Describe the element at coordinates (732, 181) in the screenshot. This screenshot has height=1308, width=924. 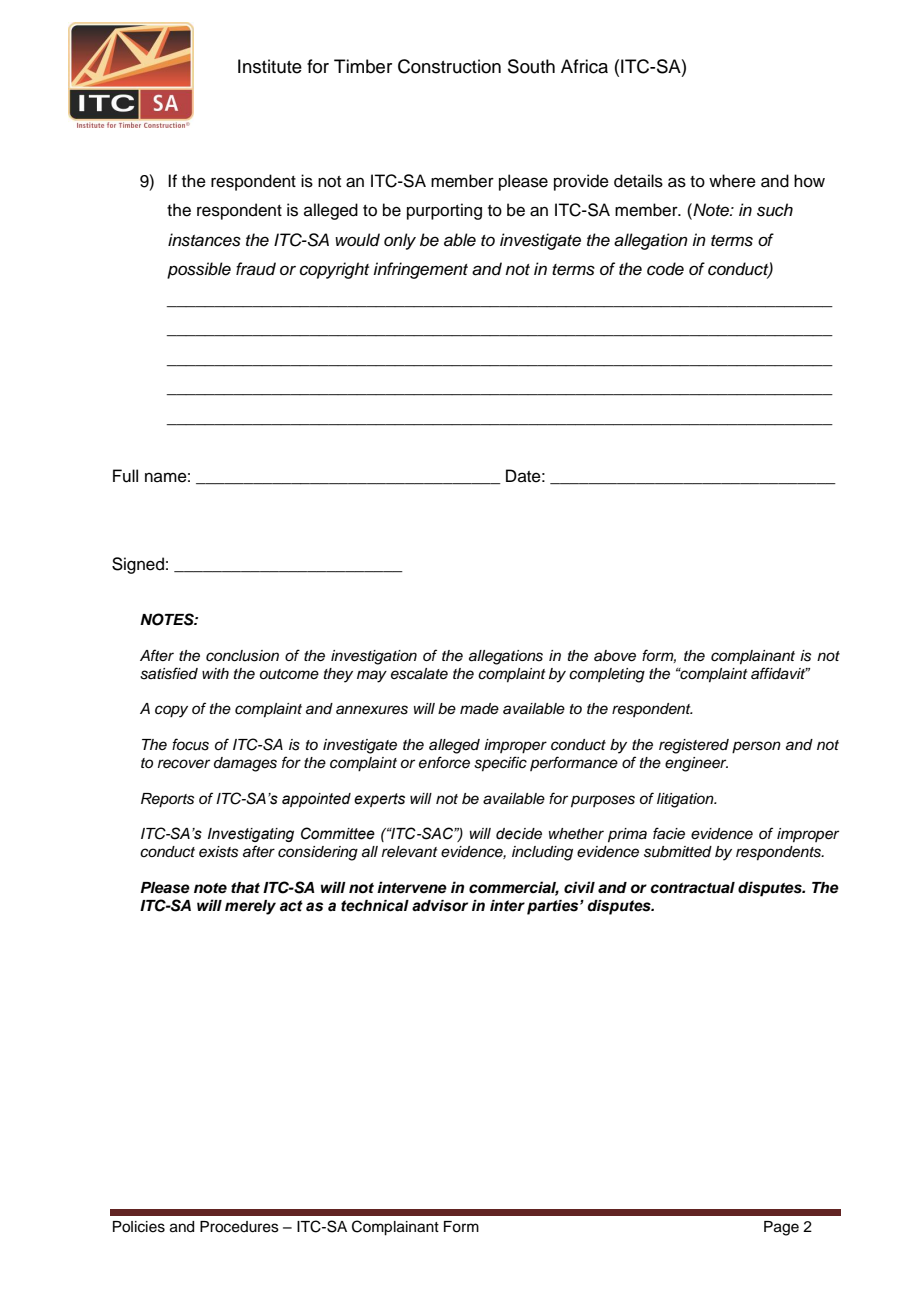
I see `where` at that location.
